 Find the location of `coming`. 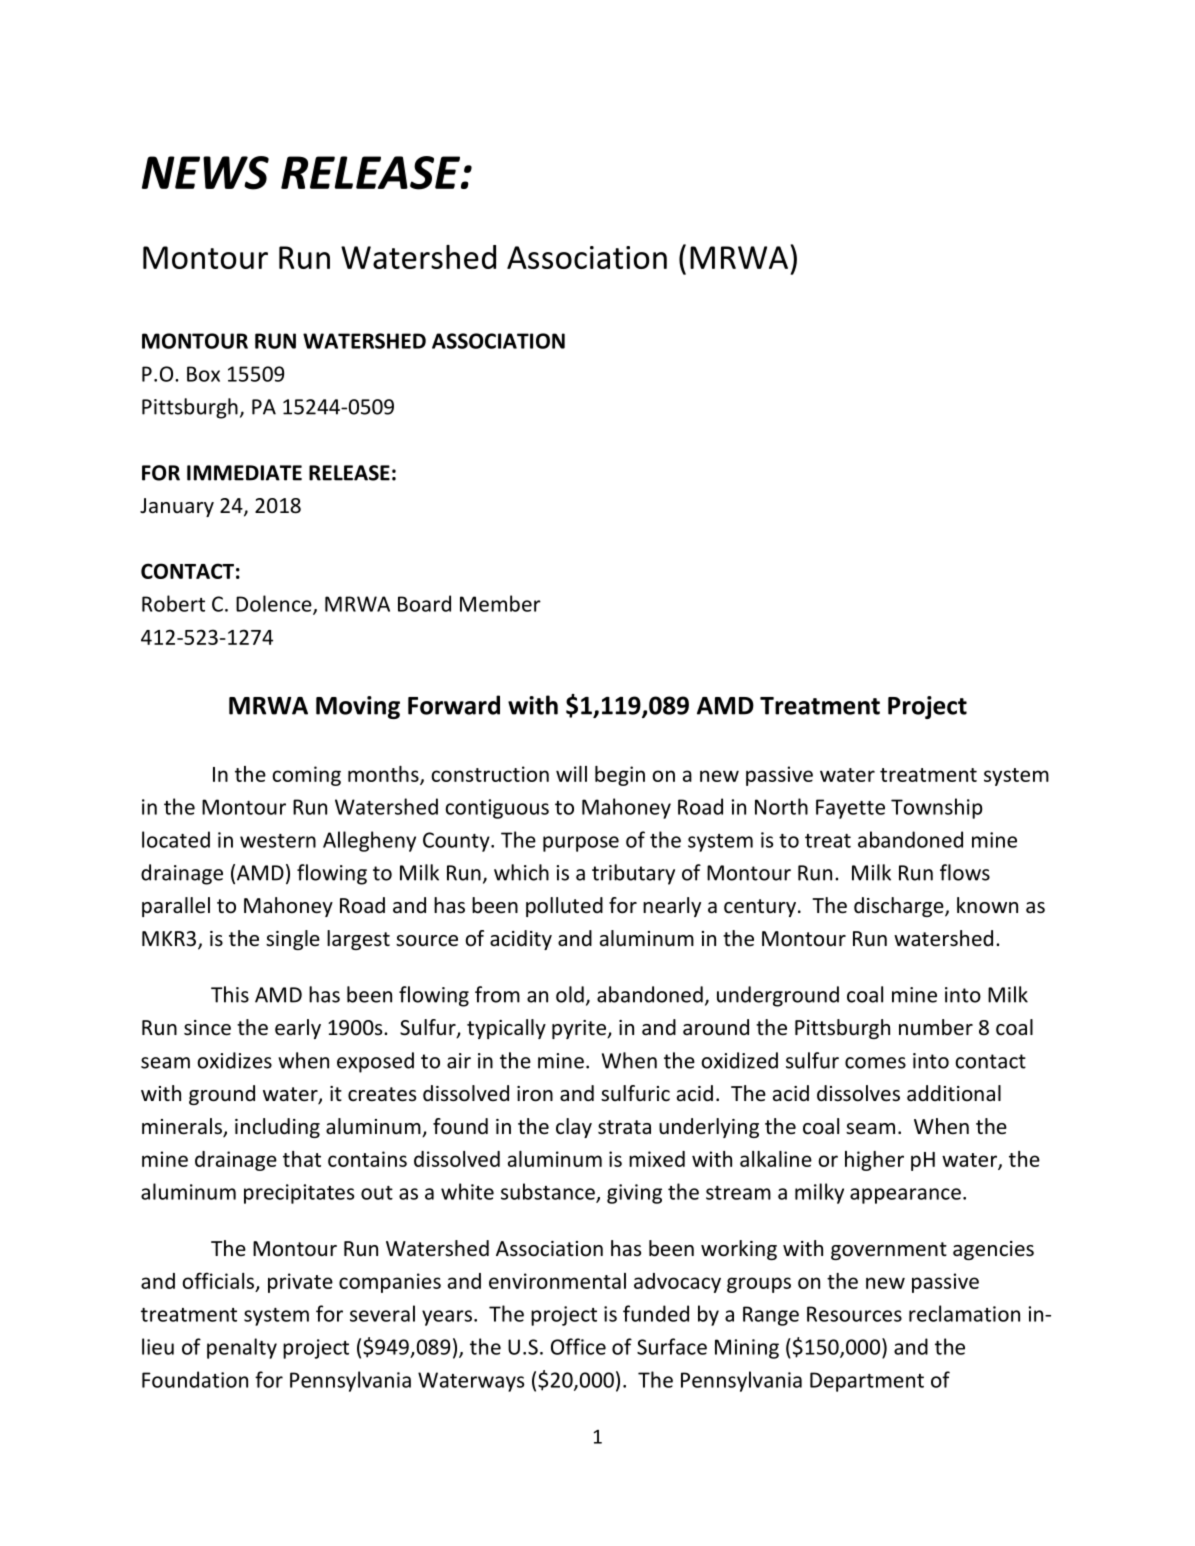

coming is located at coordinates (306, 776).
